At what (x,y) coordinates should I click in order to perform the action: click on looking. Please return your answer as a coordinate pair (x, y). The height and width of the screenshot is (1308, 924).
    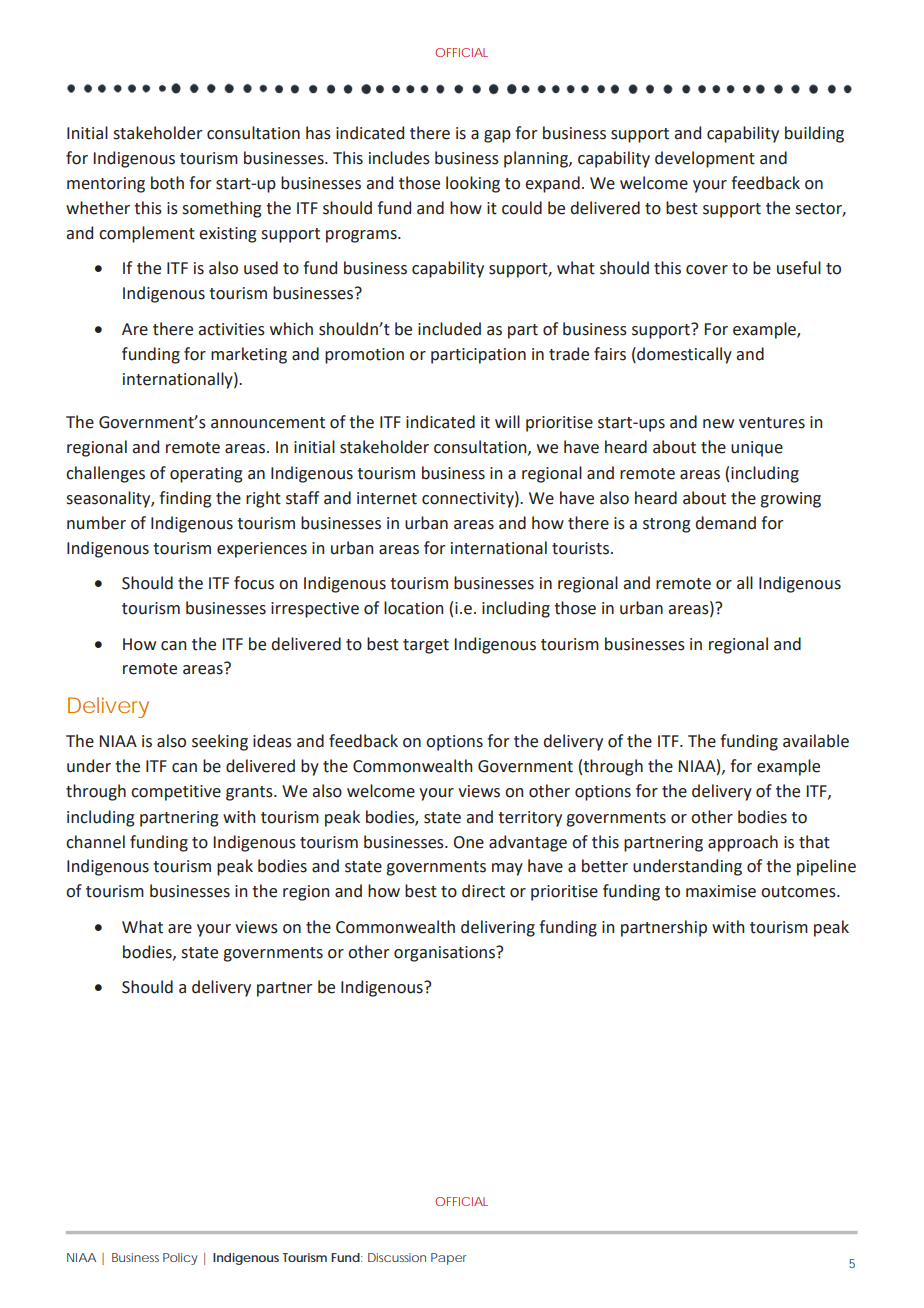
    Looking at the image, I should click on (473, 184).
